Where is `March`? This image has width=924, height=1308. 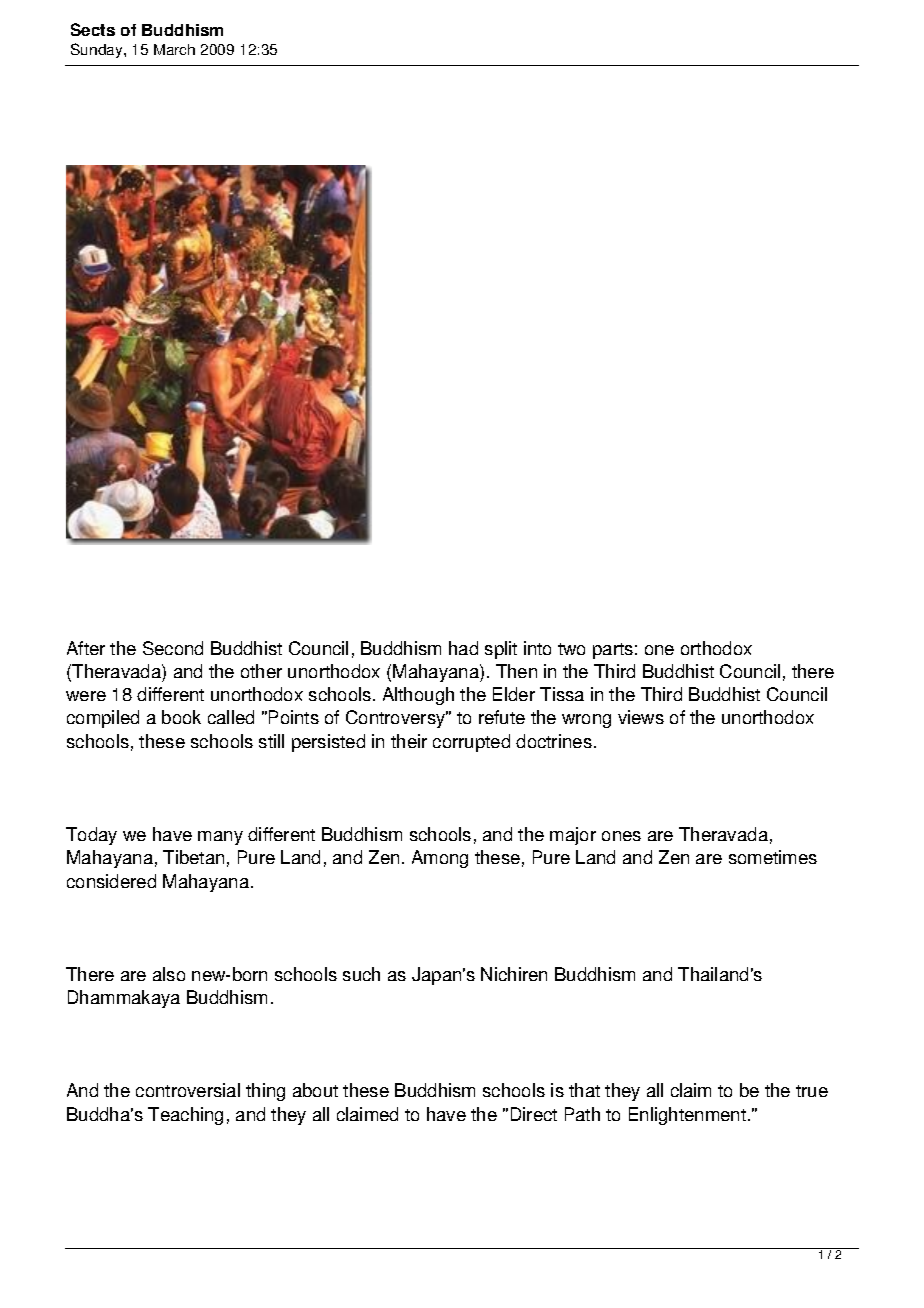
March is located at coordinates (174, 49).
